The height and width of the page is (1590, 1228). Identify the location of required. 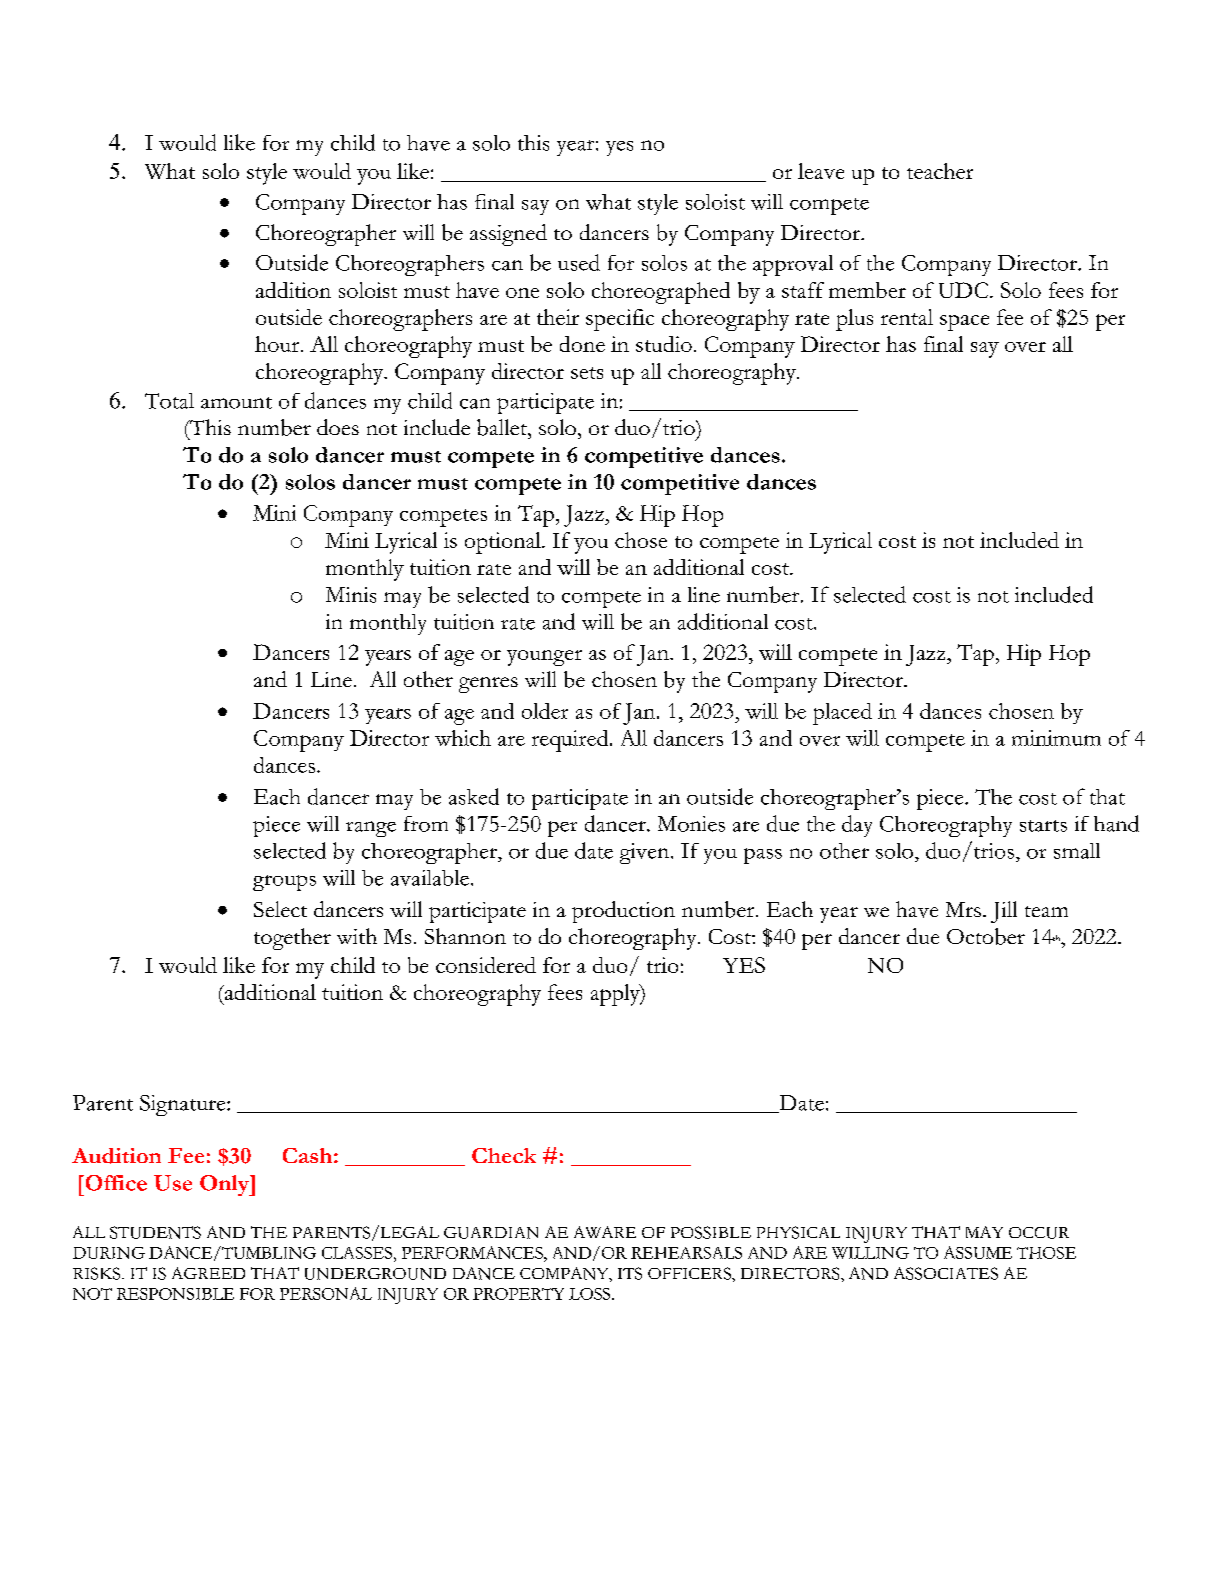
(571, 741).
